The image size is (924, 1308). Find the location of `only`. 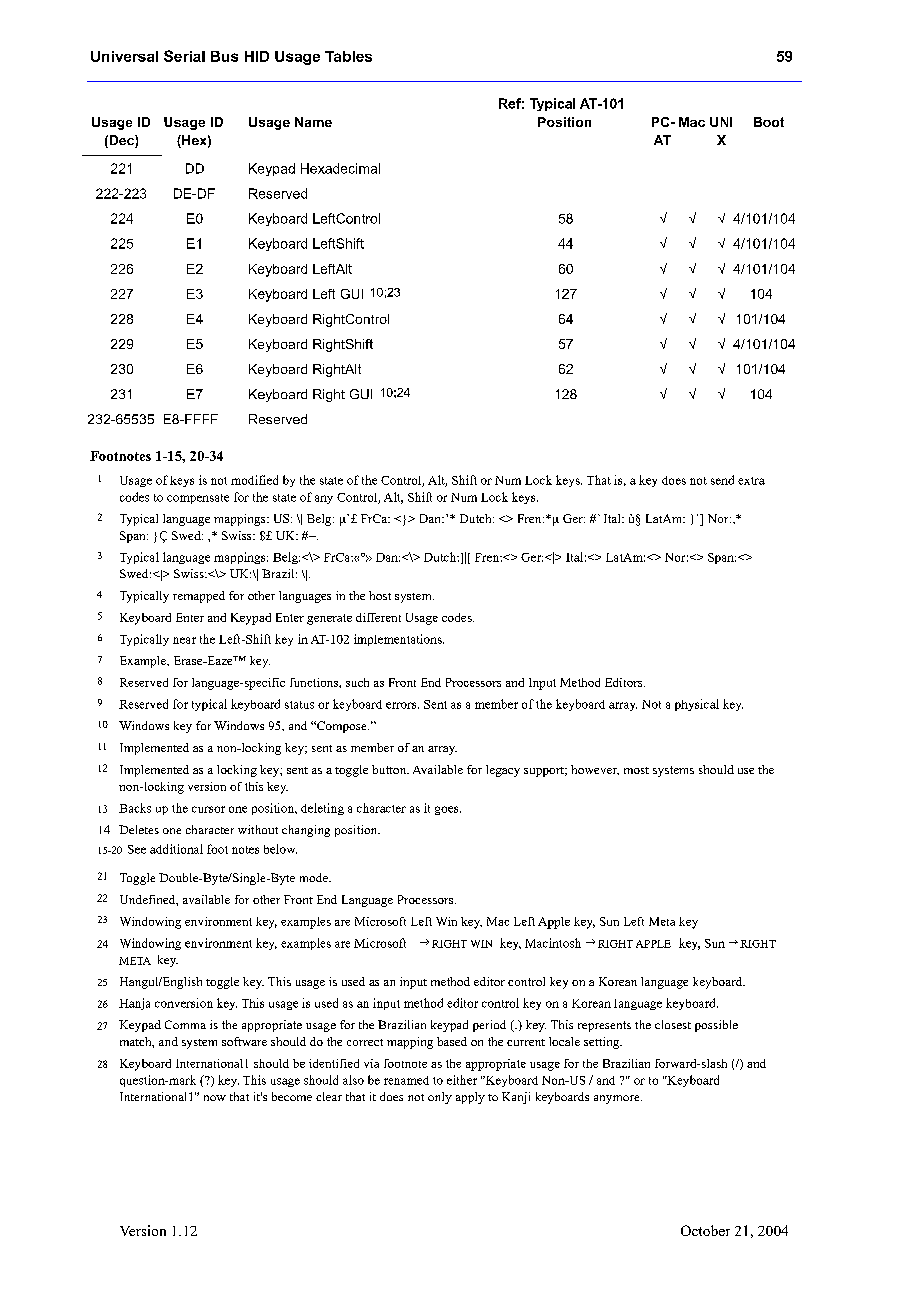

only is located at coordinates (440, 1098).
